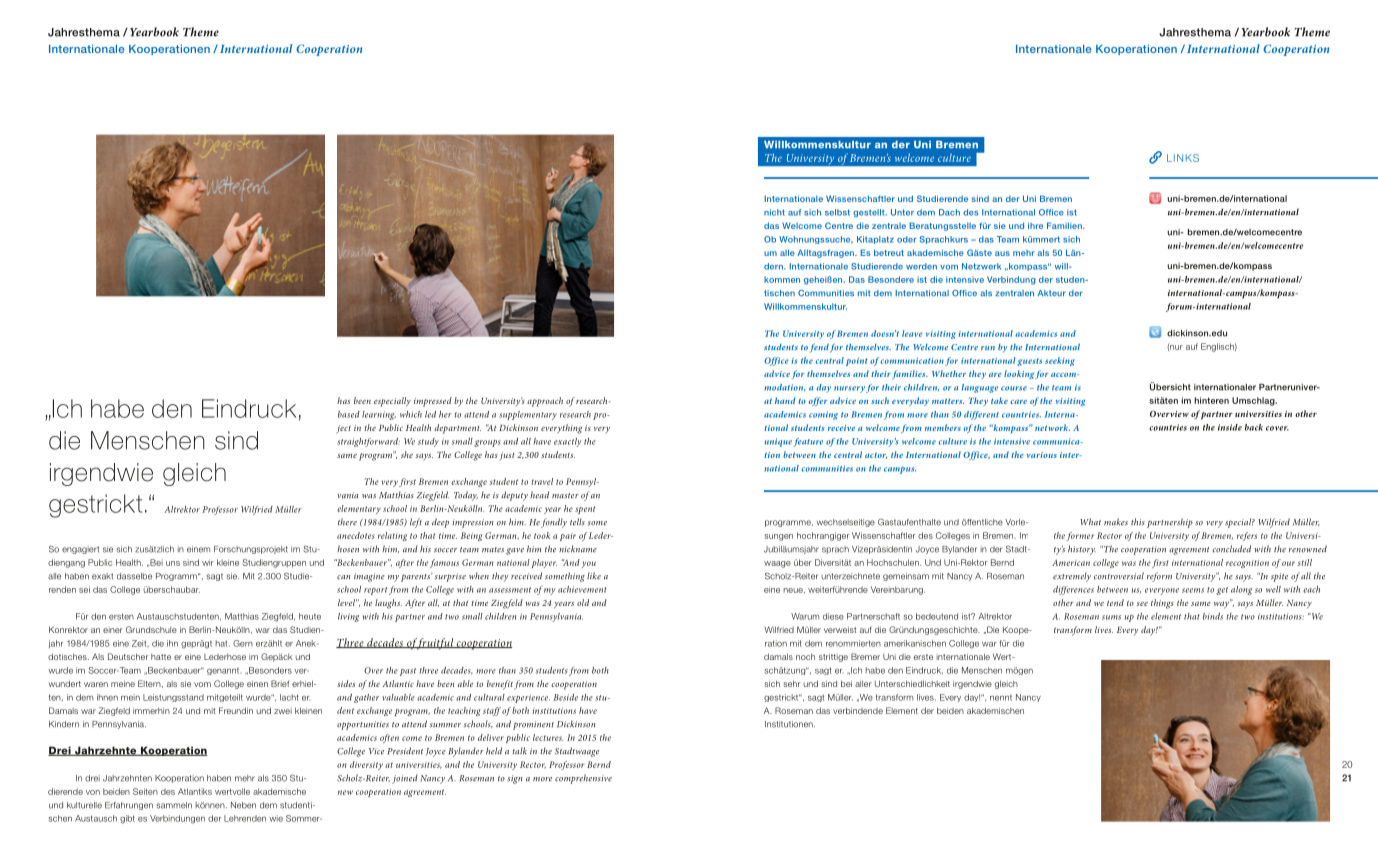 This screenshot has width=1378, height=868. I want to click on nicht, so click(774, 212).
